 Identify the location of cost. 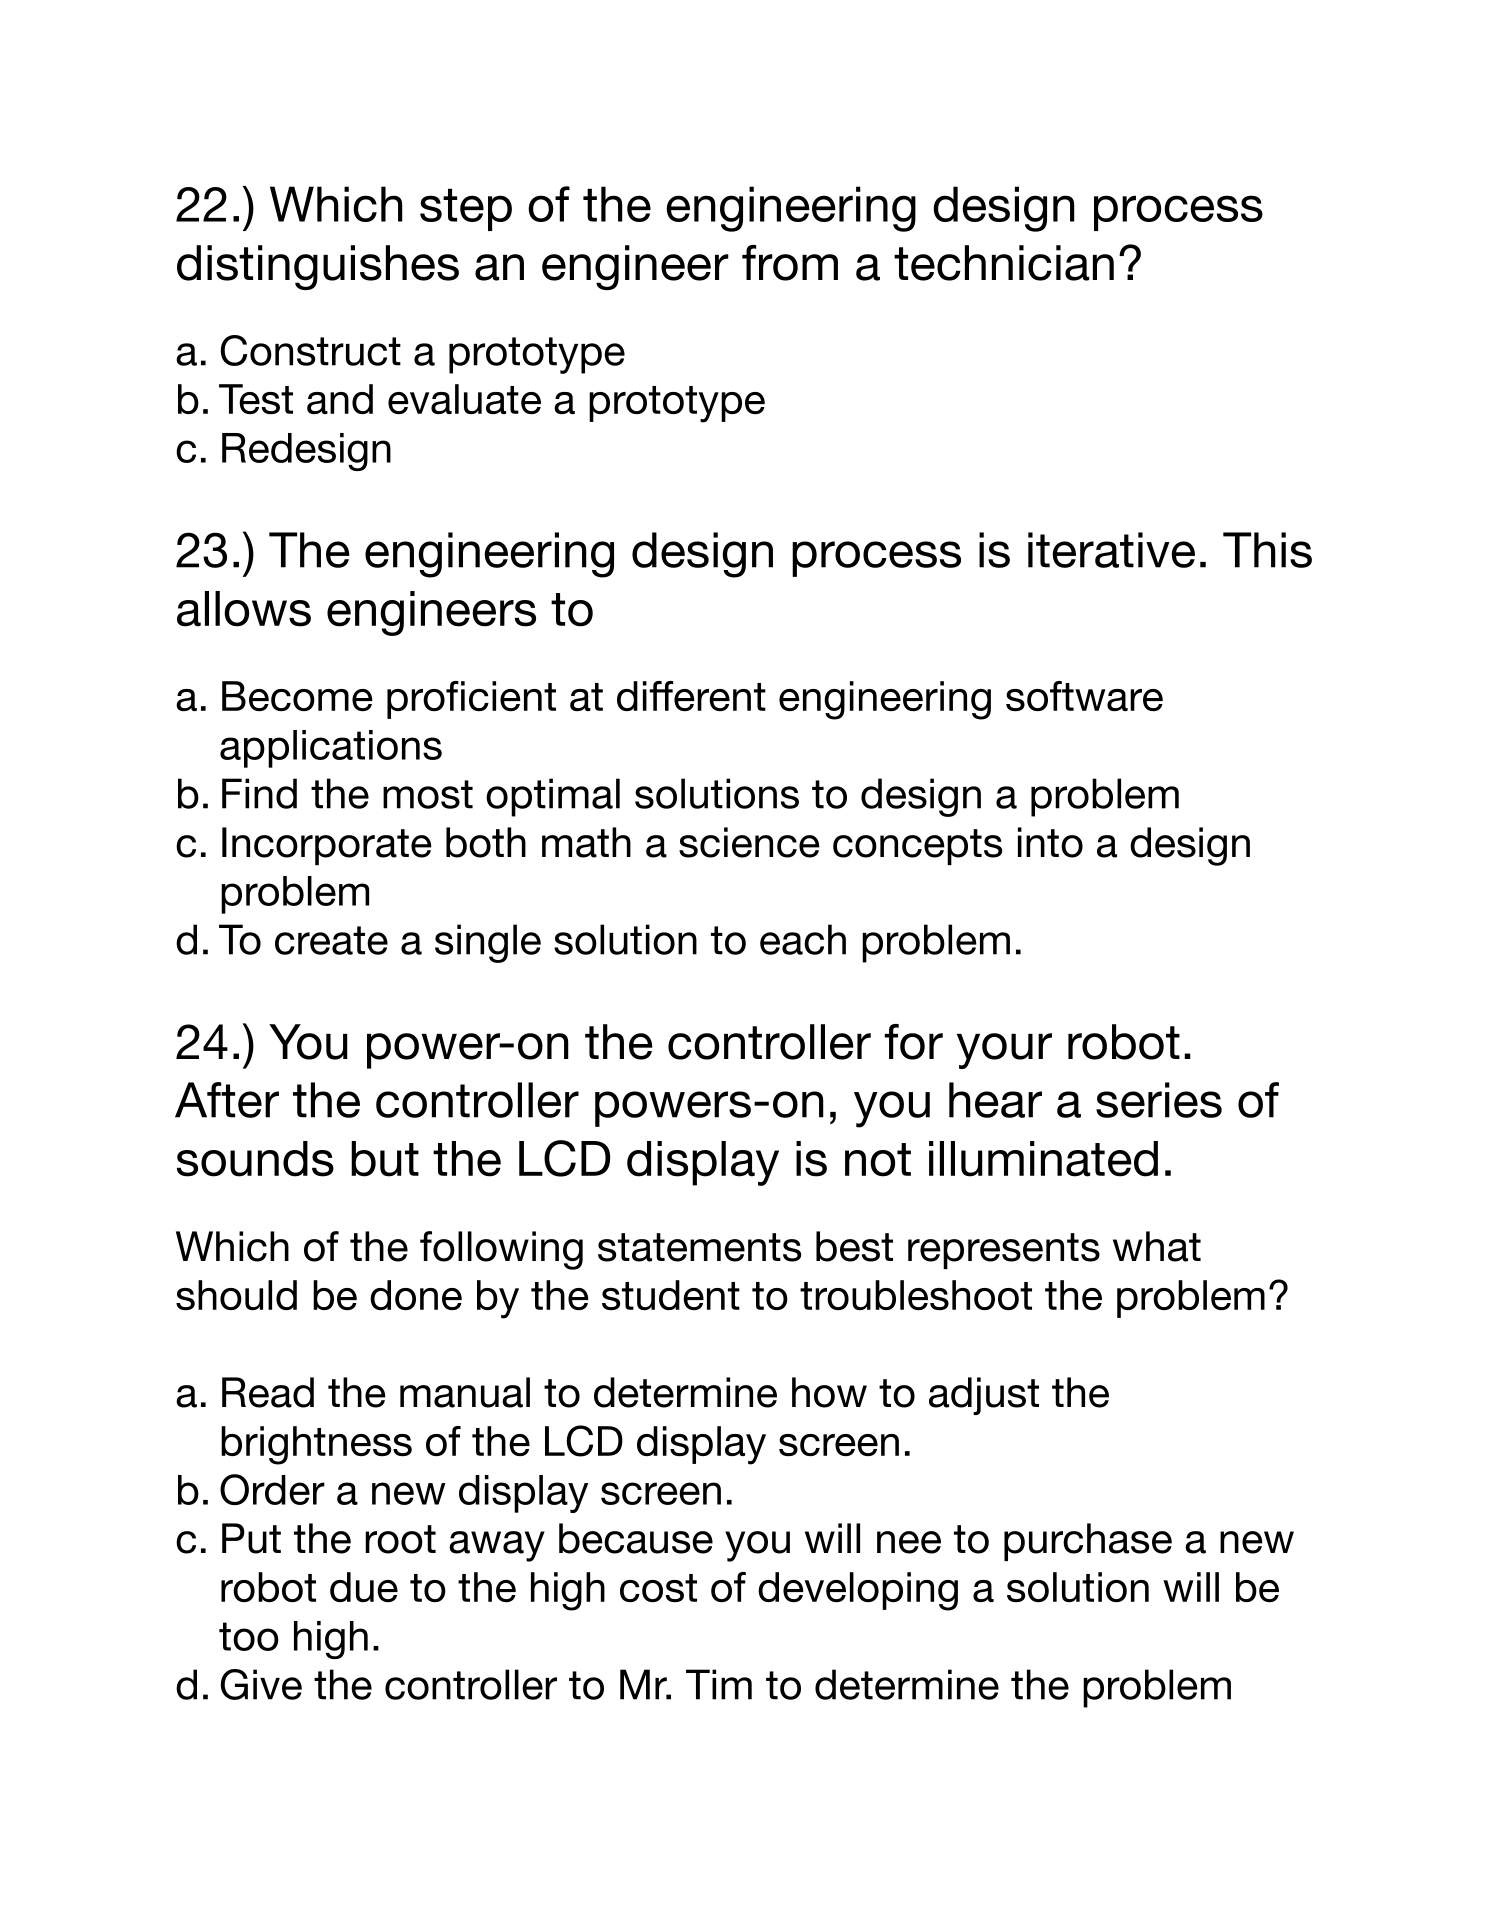
(658, 1588).
